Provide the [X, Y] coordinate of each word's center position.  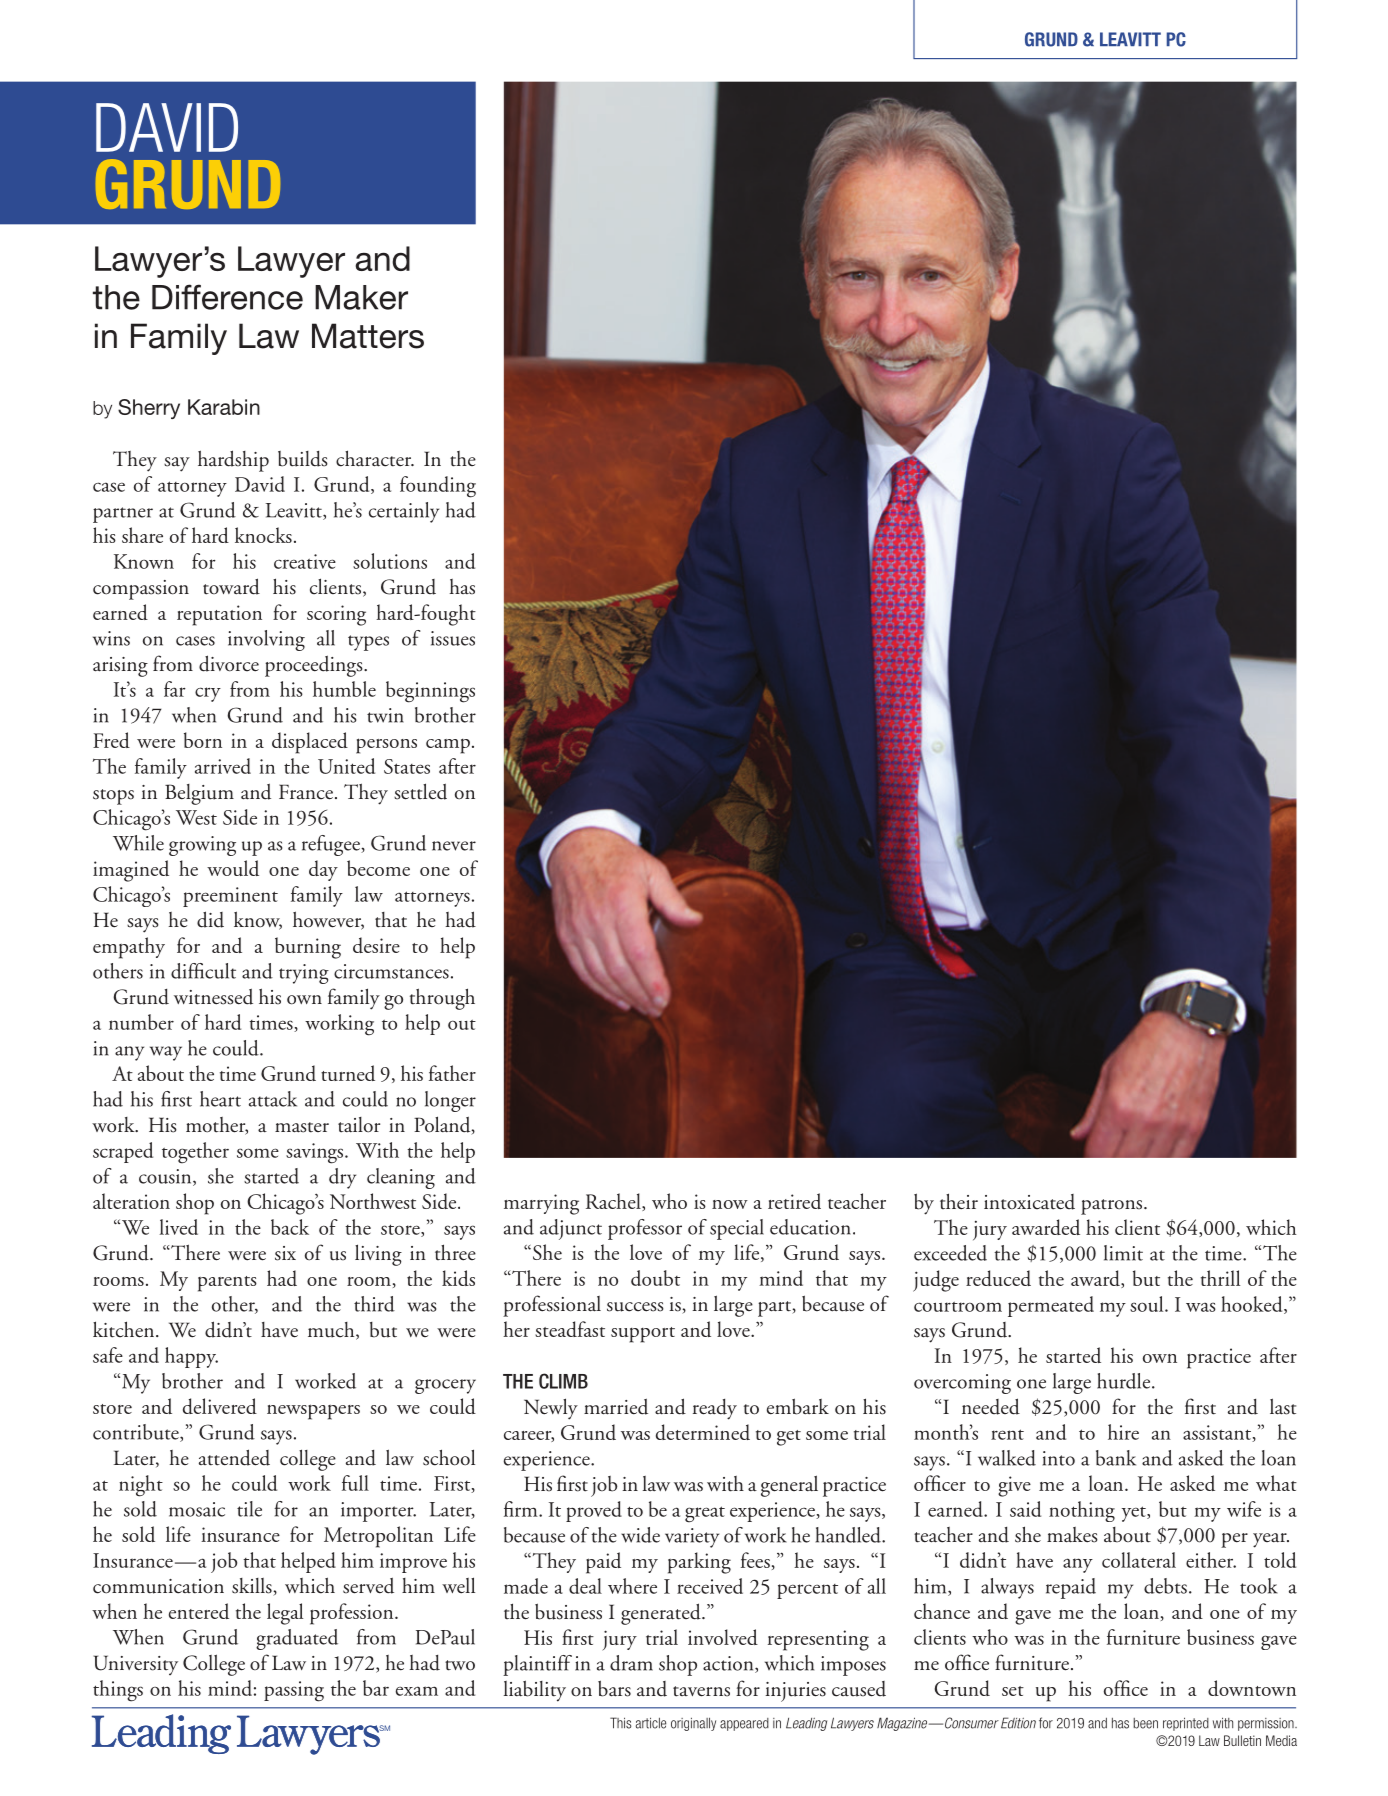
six [285, 1253]
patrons [1113, 1207]
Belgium [199, 794]
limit [1123, 1253]
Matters [368, 336]
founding [438, 487]
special [737, 1229]
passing [294, 1691]
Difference [227, 297]
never [454, 846]
